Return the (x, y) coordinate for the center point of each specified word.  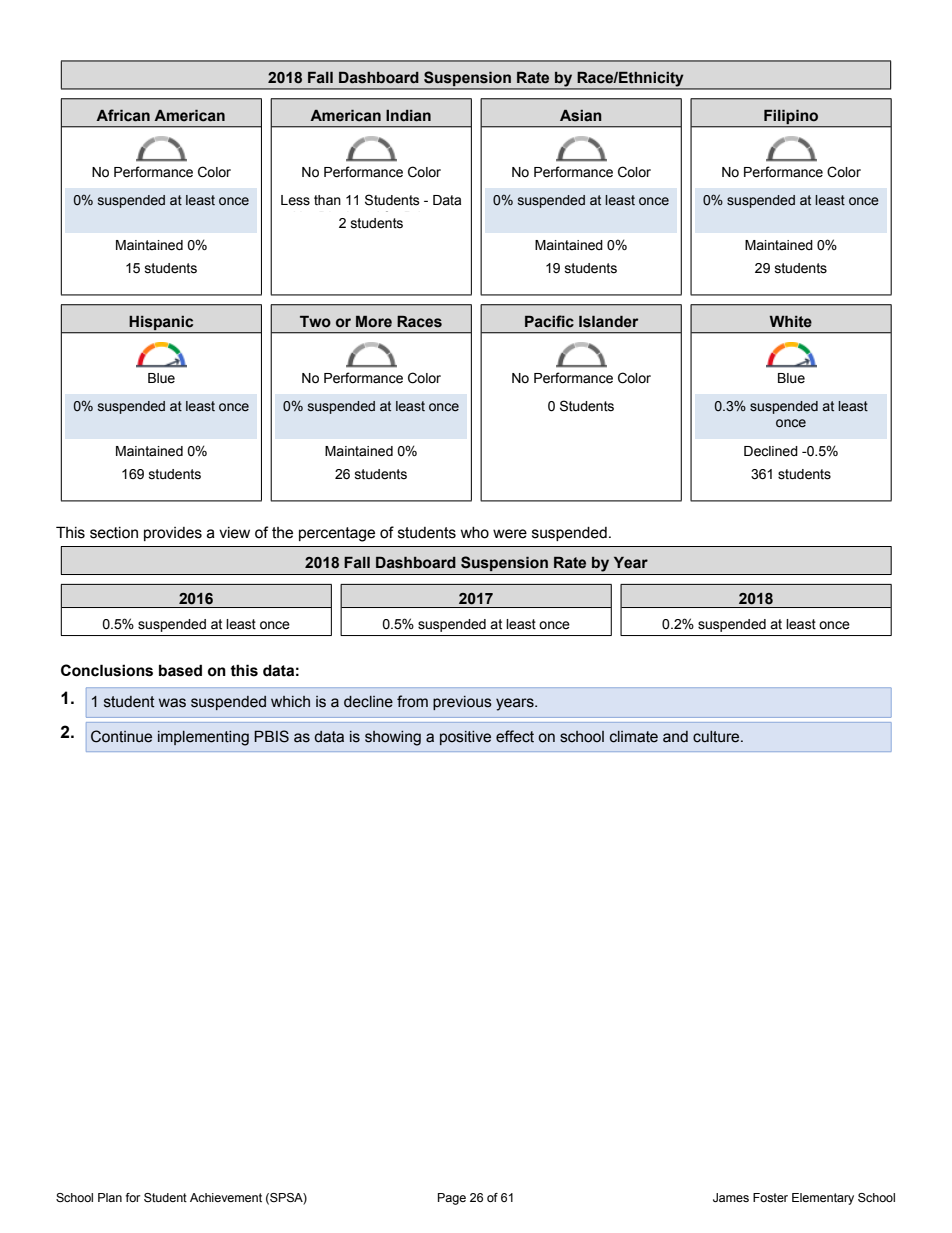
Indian (408, 116)
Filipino (791, 117)
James (731, 1197)
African (123, 115)
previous (462, 703)
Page (452, 1199)
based (180, 670)
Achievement (226, 1197)
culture (717, 737)
